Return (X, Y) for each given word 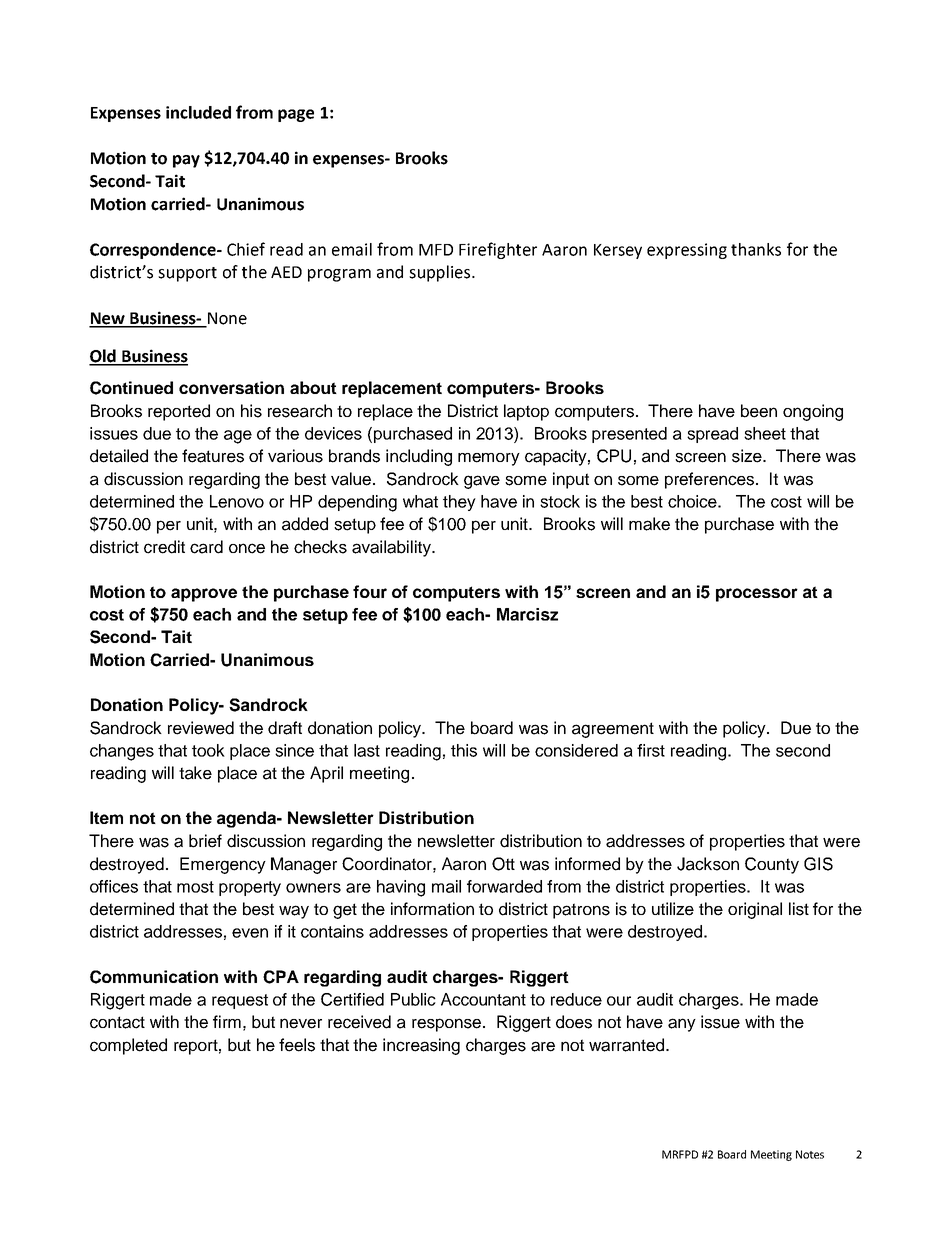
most (195, 887)
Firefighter (498, 250)
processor (757, 595)
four (370, 591)
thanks (756, 249)
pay (186, 161)
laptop (526, 412)
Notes (810, 1154)
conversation (231, 387)
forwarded (504, 886)
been (759, 411)
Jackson (708, 864)
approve (204, 595)
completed (128, 1046)
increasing (421, 1046)
